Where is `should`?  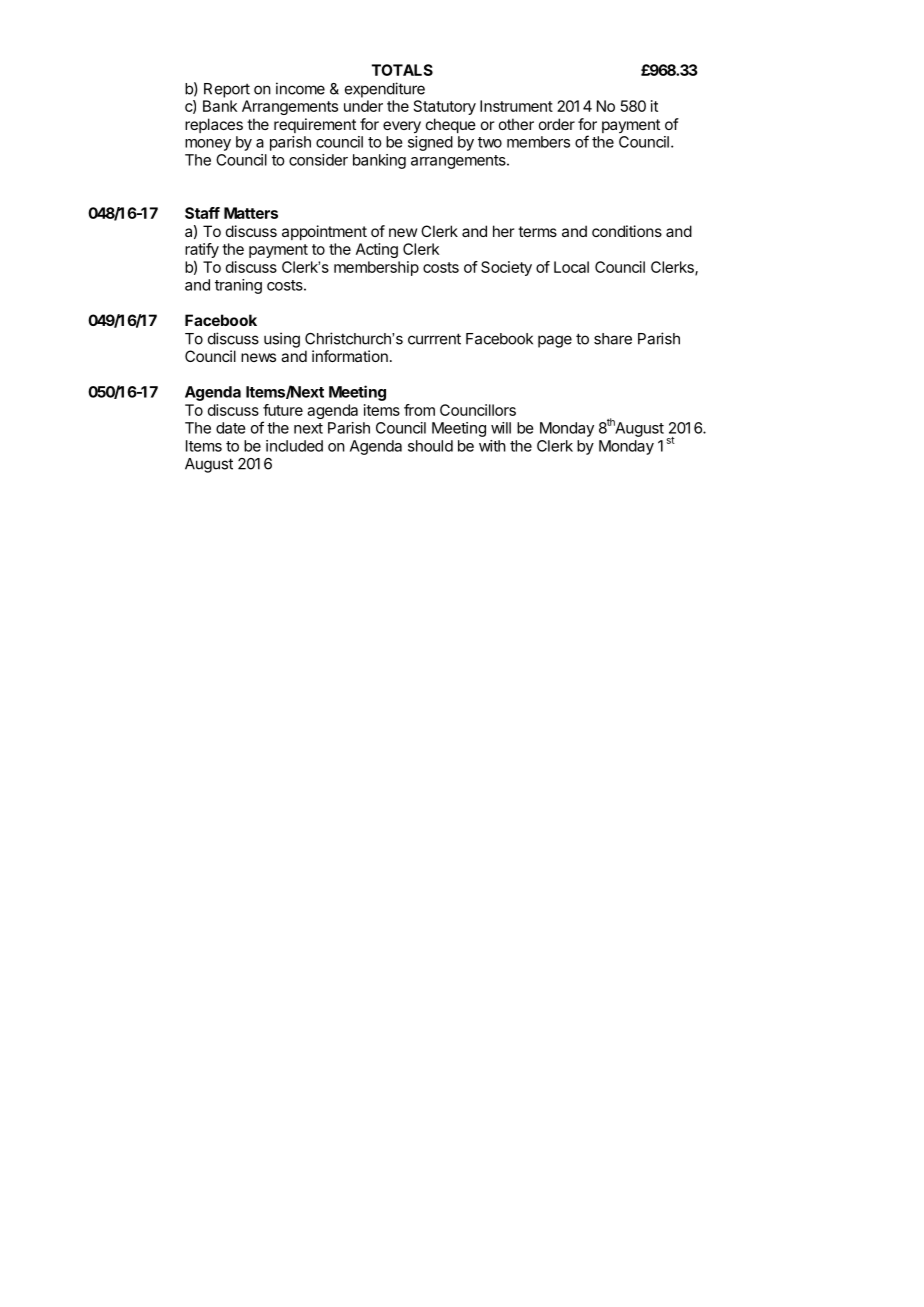
should is located at coordinates (430, 446).
